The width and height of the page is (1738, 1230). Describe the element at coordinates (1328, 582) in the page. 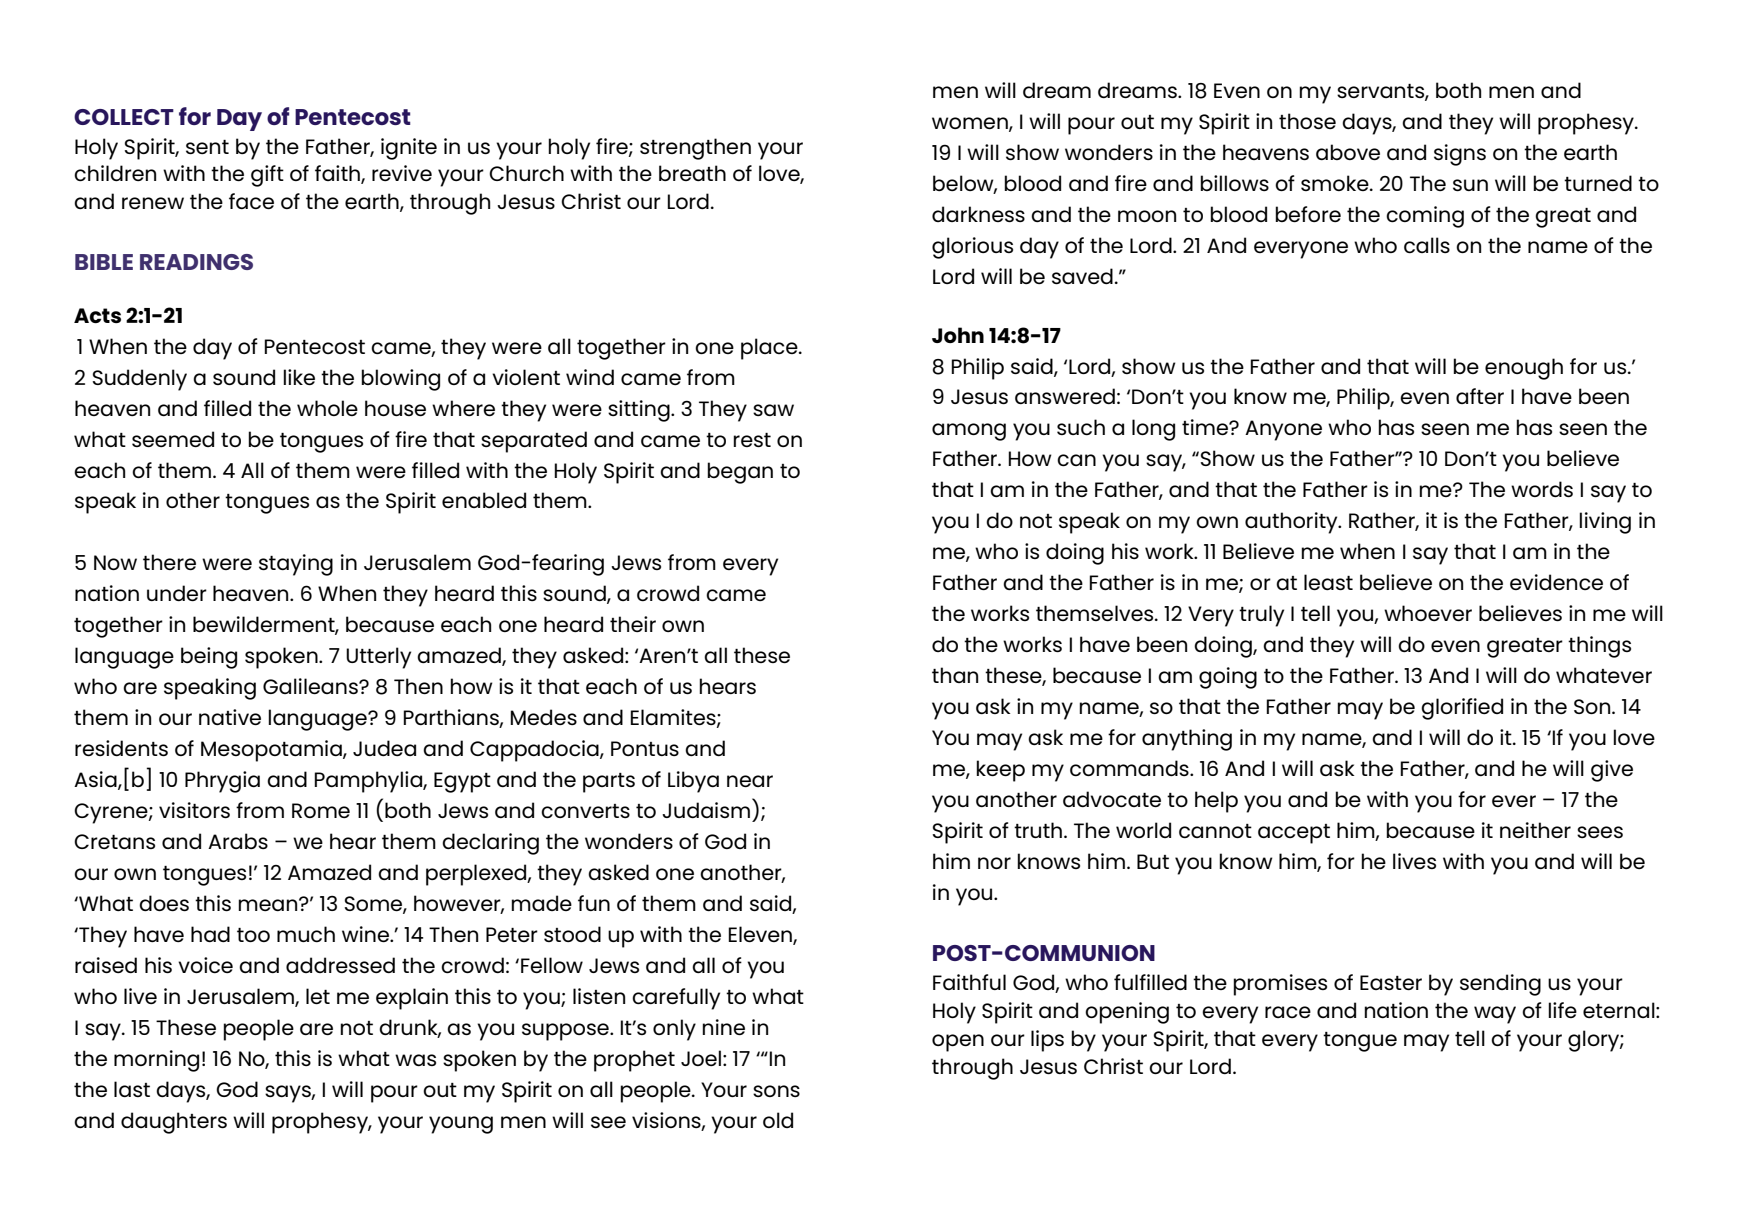

I see `least` at that location.
